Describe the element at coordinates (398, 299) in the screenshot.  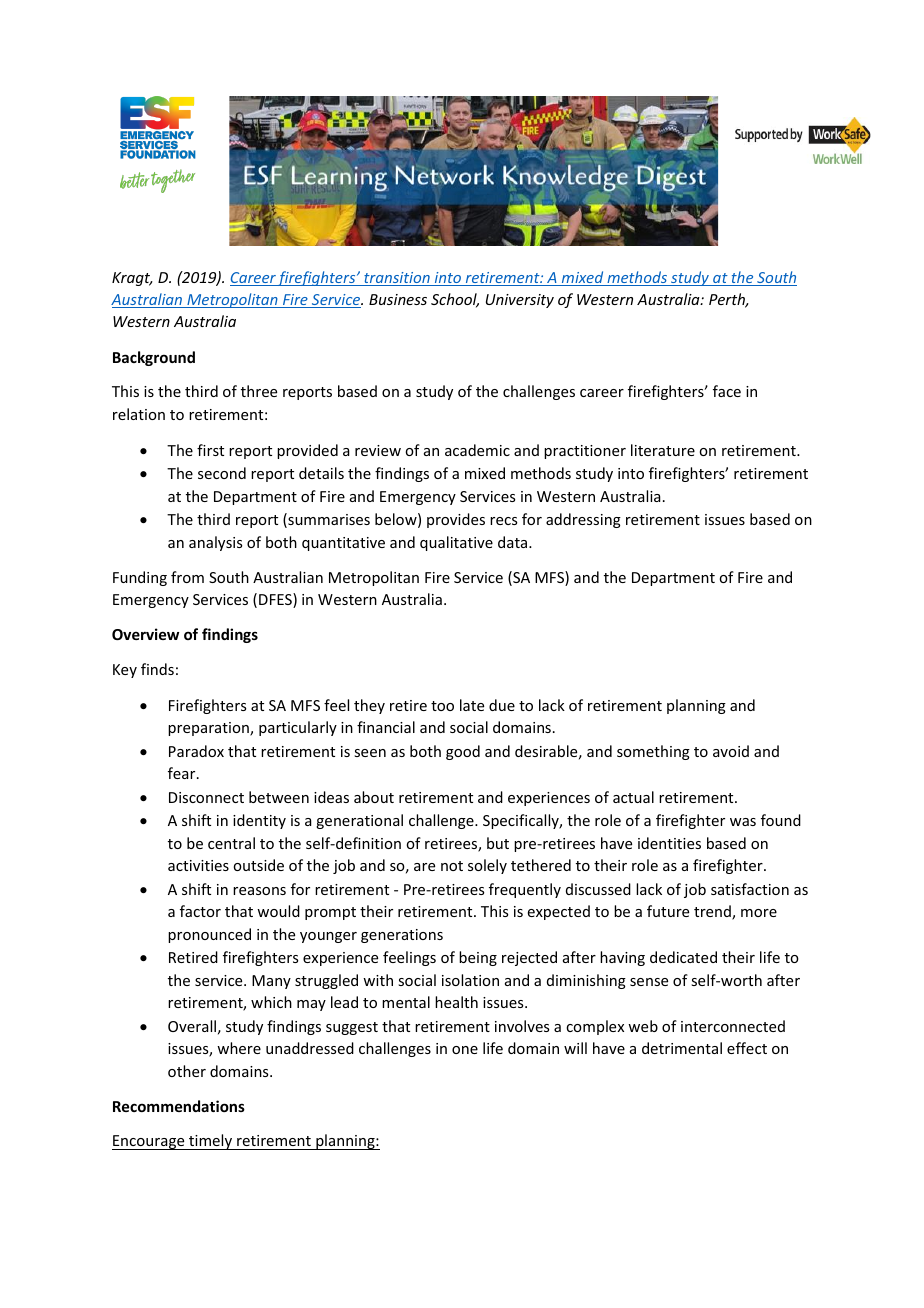
I see `Business` at that location.
